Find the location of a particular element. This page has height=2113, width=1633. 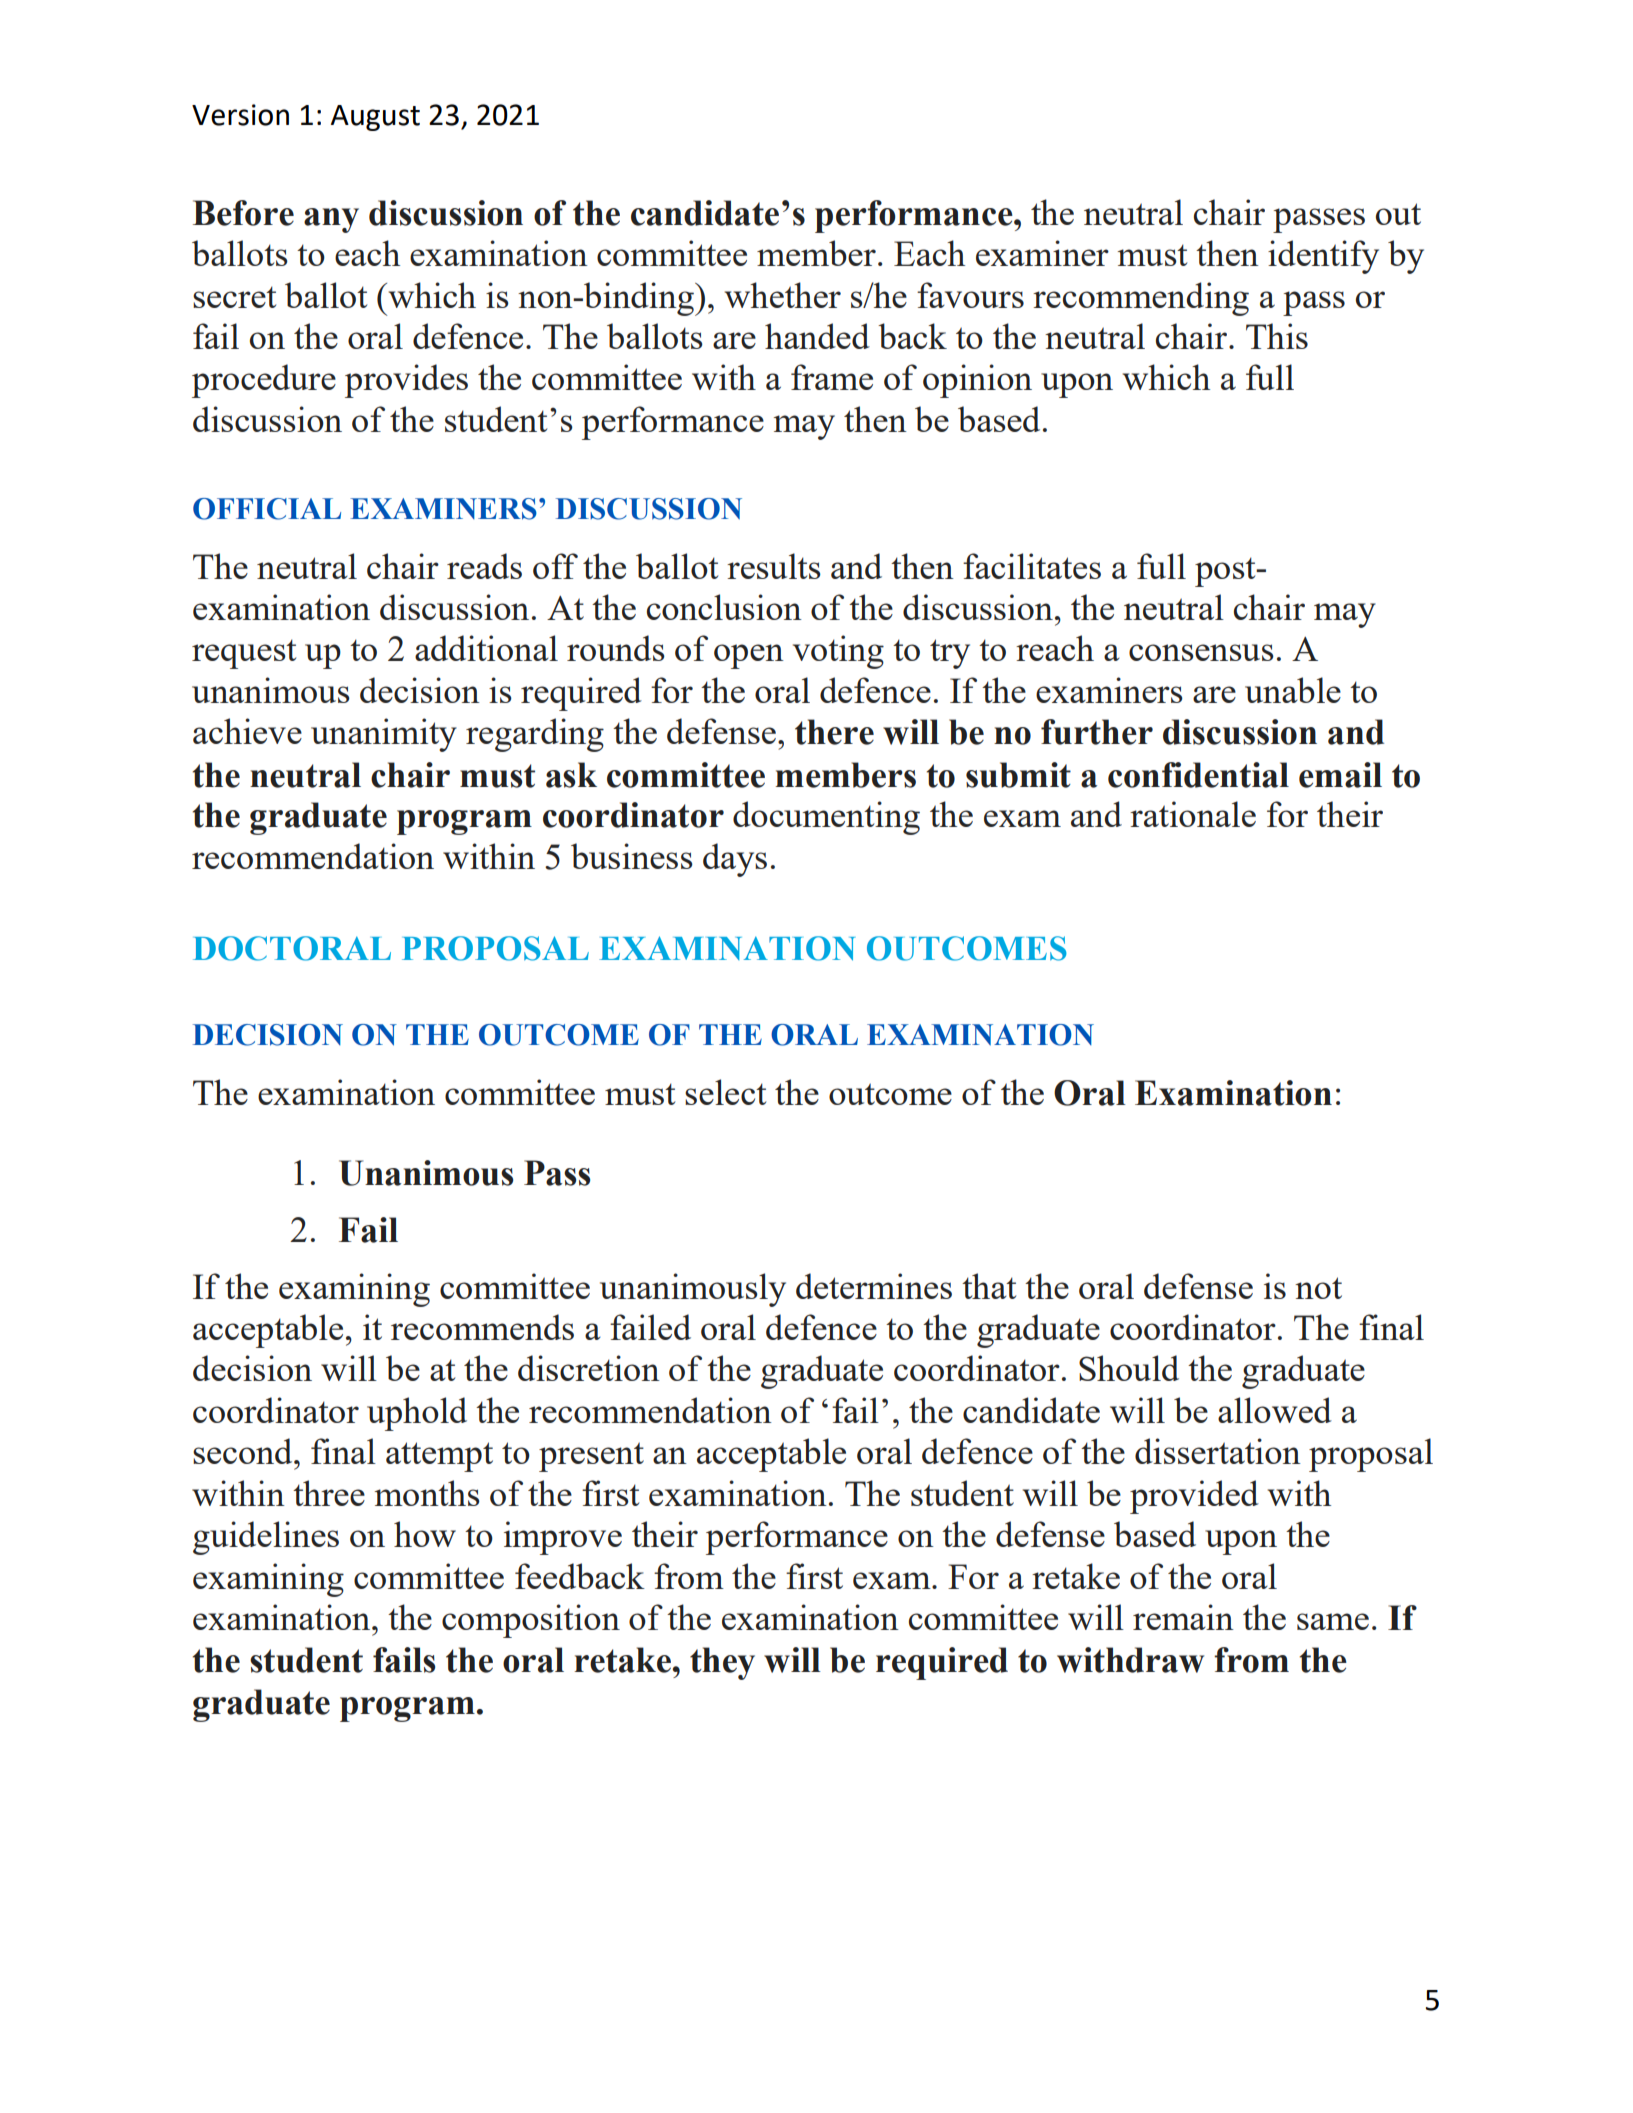

determines is located at coordinates (874, 1286).
